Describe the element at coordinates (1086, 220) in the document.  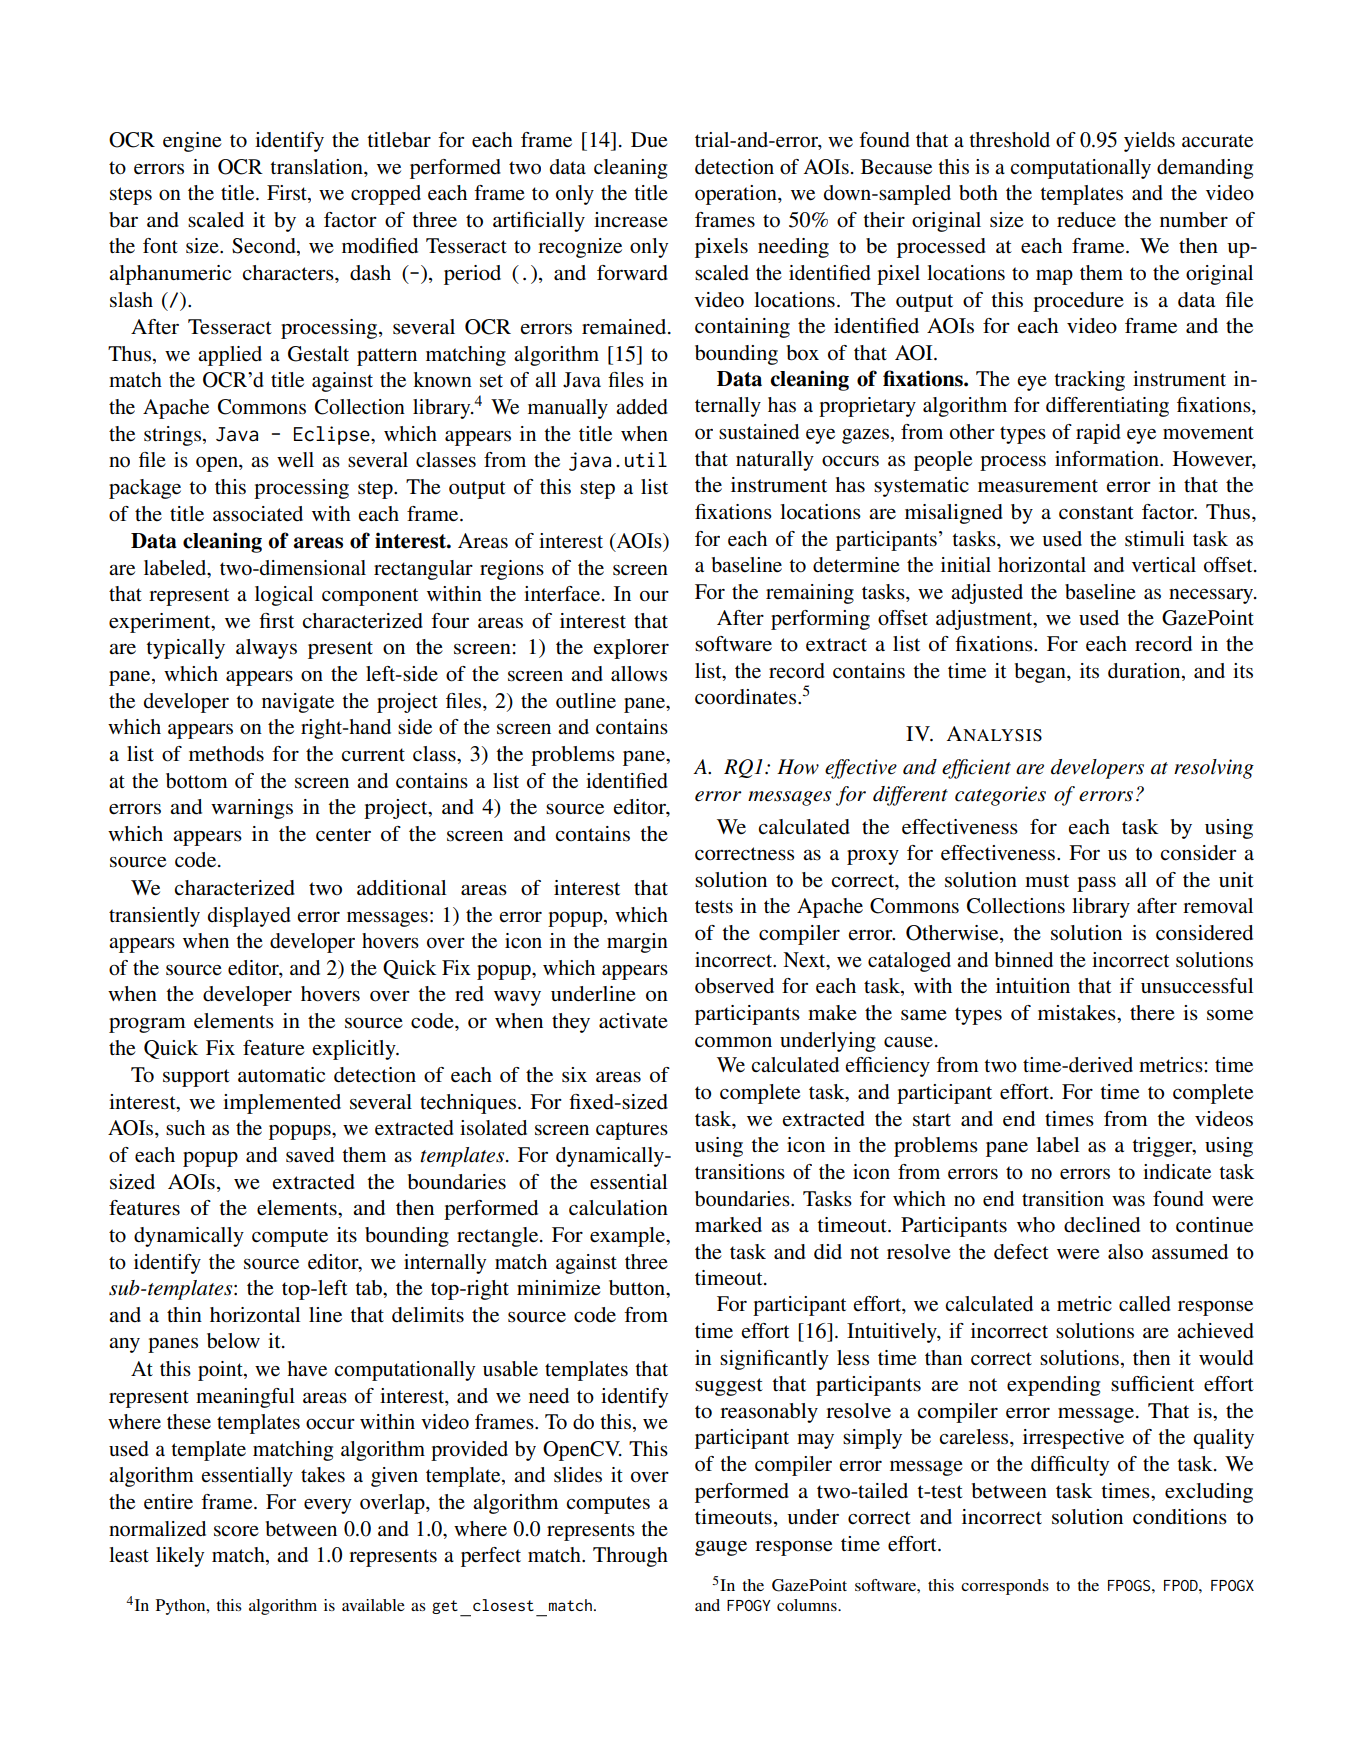
I see `reduce` at that location.
